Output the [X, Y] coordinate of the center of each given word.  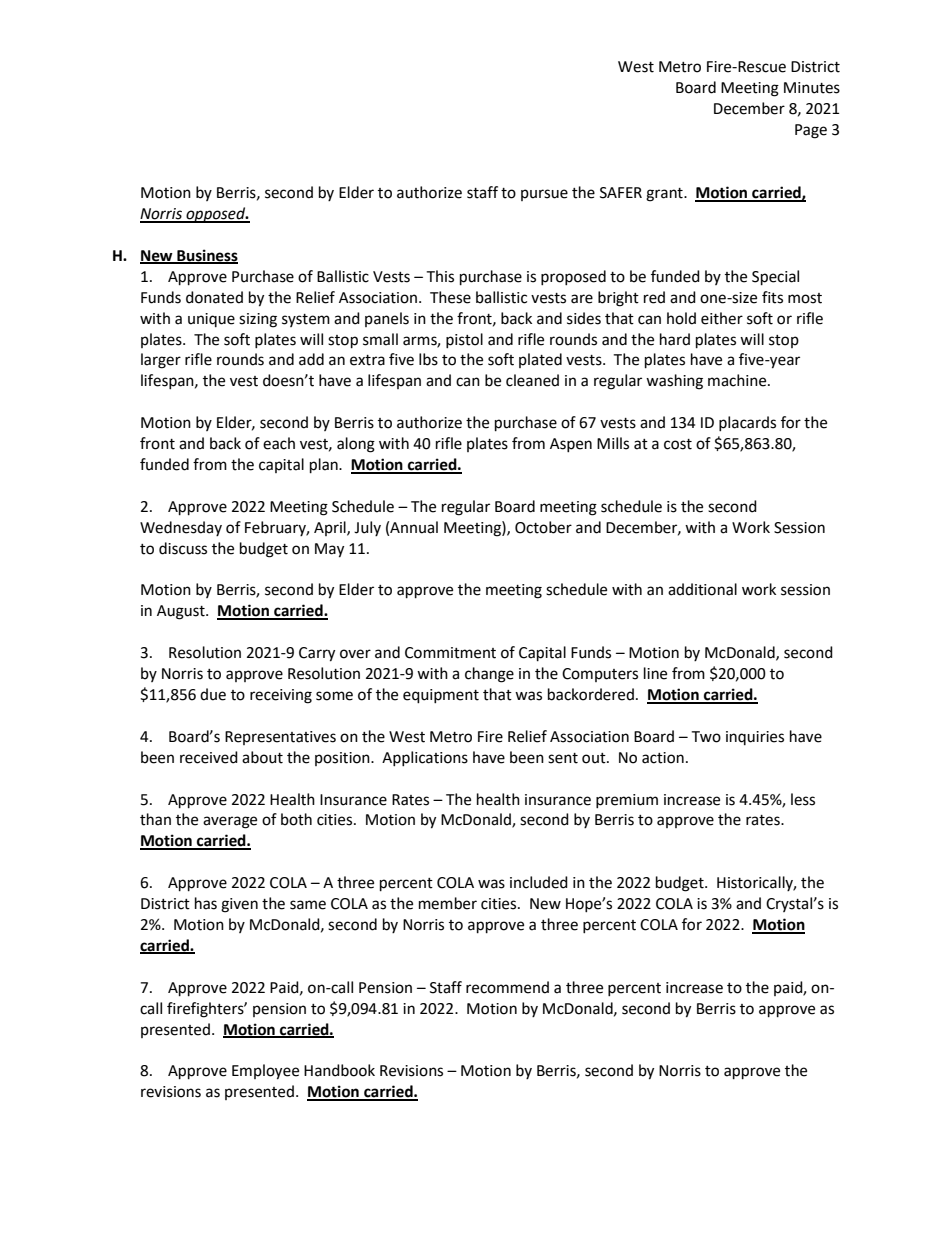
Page [811, 131]
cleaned [532, 380]
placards [747, 423]
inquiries [755, 738]
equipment [441, 696]
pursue [544, 195]
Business [206, 256]
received [209, 757]
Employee [265, 1072]
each [279, 443]
